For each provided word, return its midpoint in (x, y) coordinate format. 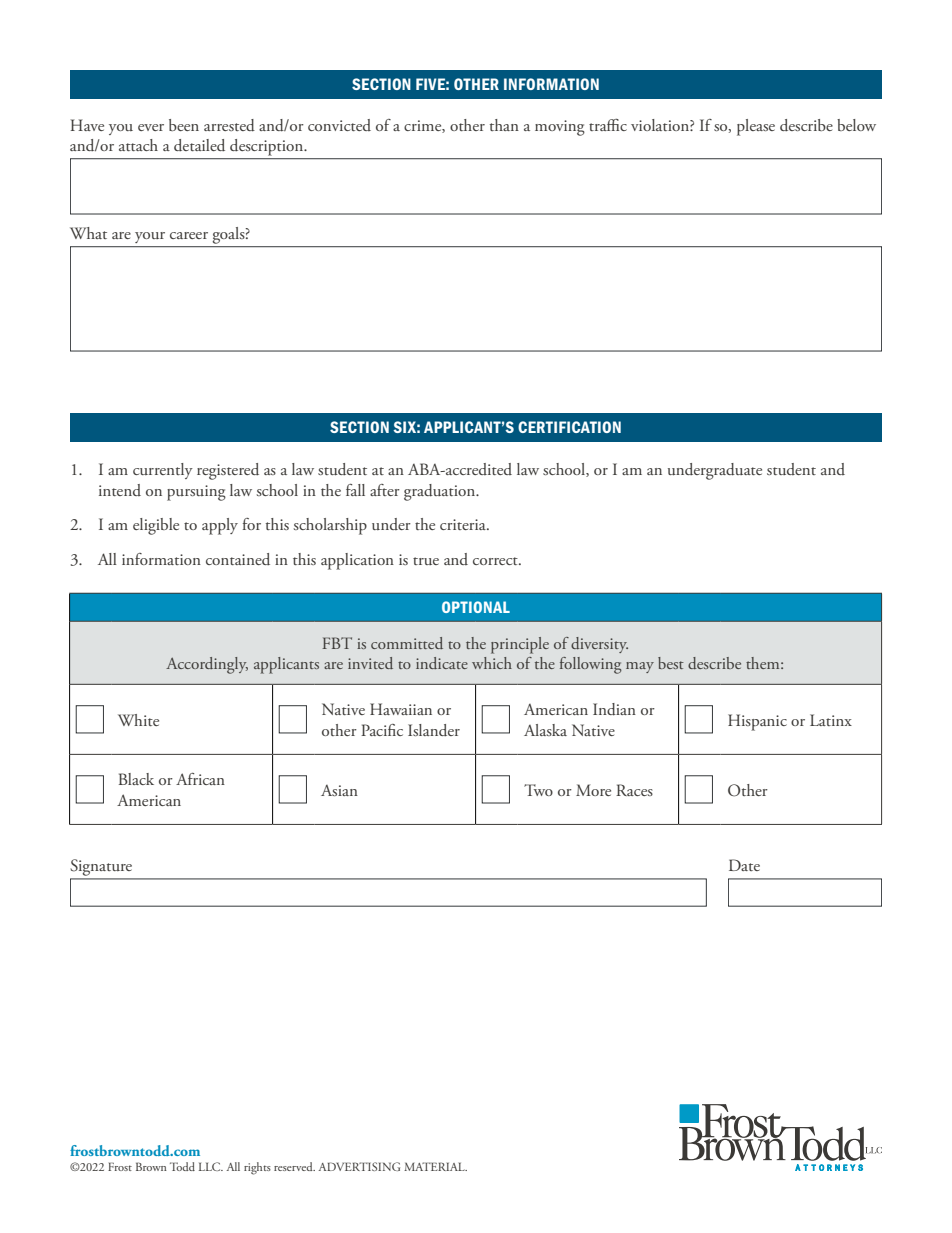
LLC (211, 1166)
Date (744, 865)
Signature (102, 869)
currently (163, 471)
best (671, 663)
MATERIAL (435, 1166)
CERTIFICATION (569, 427)
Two (538, 790)
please (756, 127)
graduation (441, 492)
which (492, 663)
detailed (199, 145)
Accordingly (207, 665)
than (504, 125)
